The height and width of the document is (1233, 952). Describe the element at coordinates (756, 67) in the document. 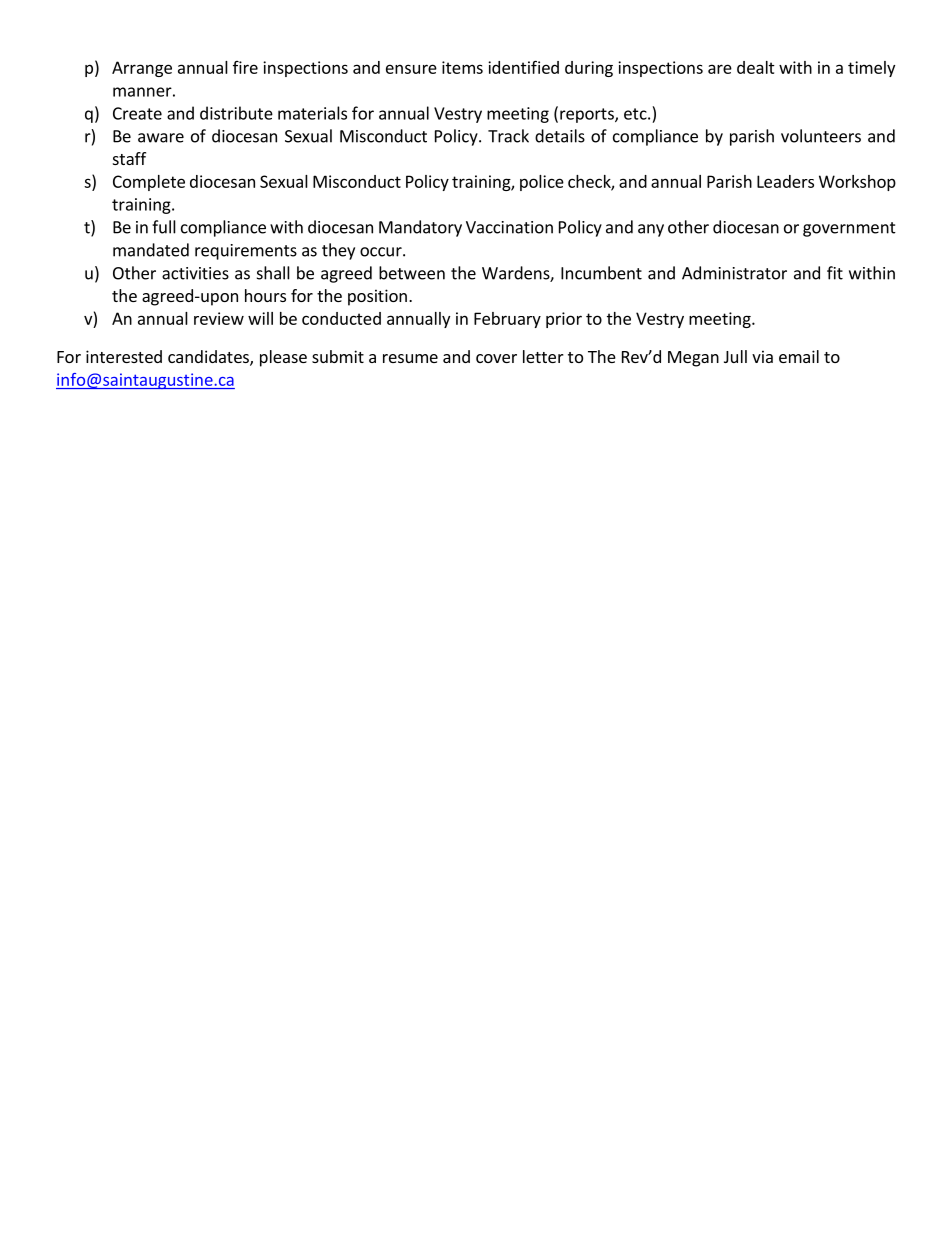

I see `dealt` at that location.
